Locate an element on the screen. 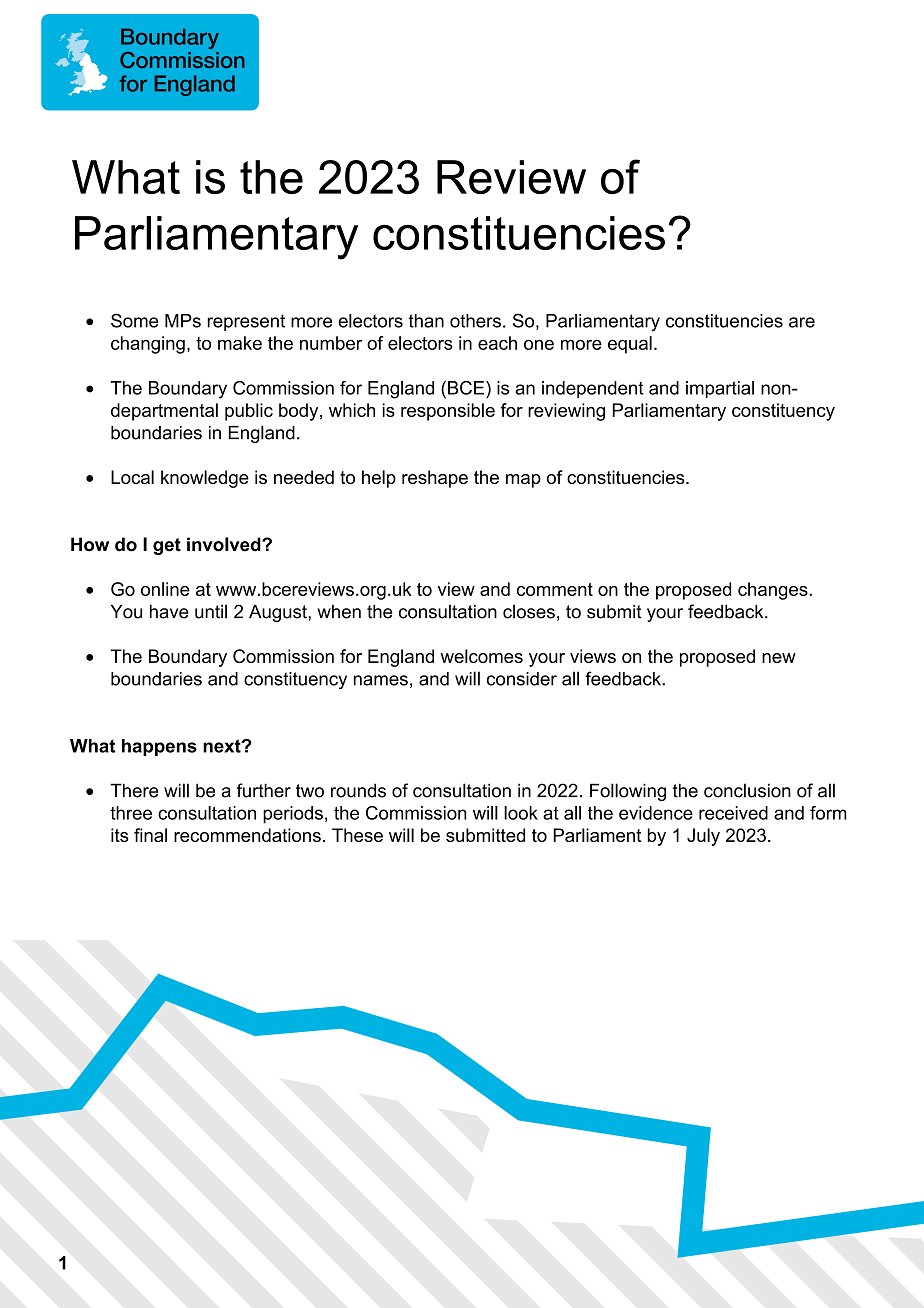 The image size is (924, 1308). reshape is located at coordinates (435, 479).
